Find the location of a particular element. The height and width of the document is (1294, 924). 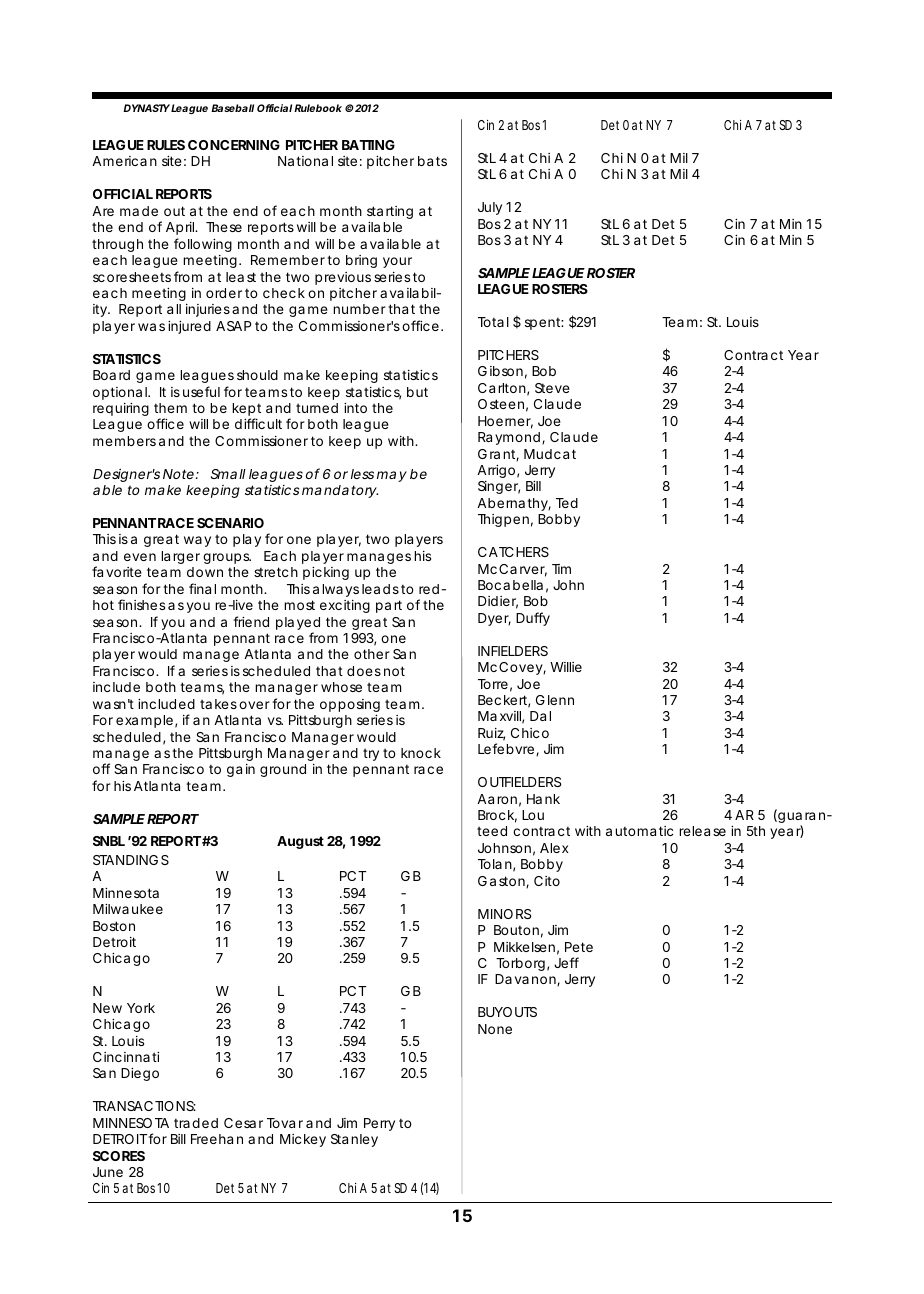

July is located at coordinates (490, 208).
